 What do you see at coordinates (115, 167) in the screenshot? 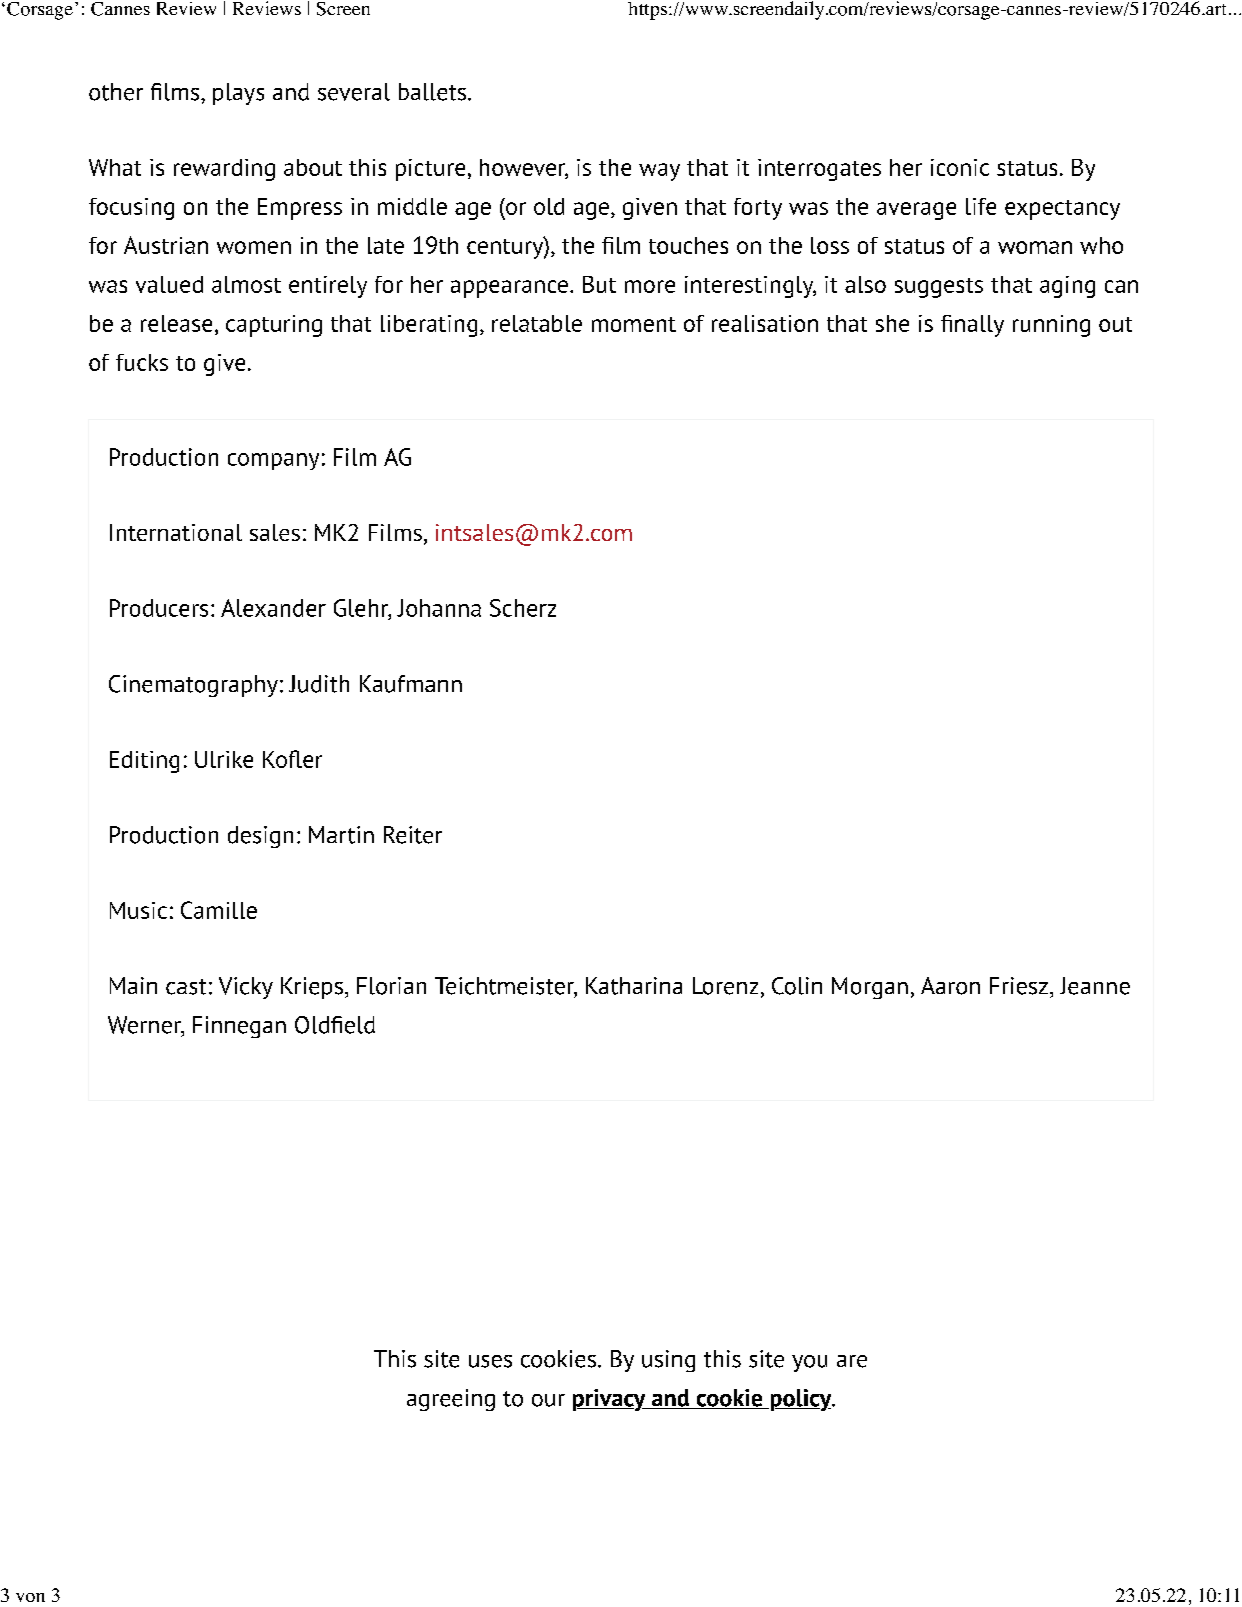
I see `What` at bounding box center [115, 167].
